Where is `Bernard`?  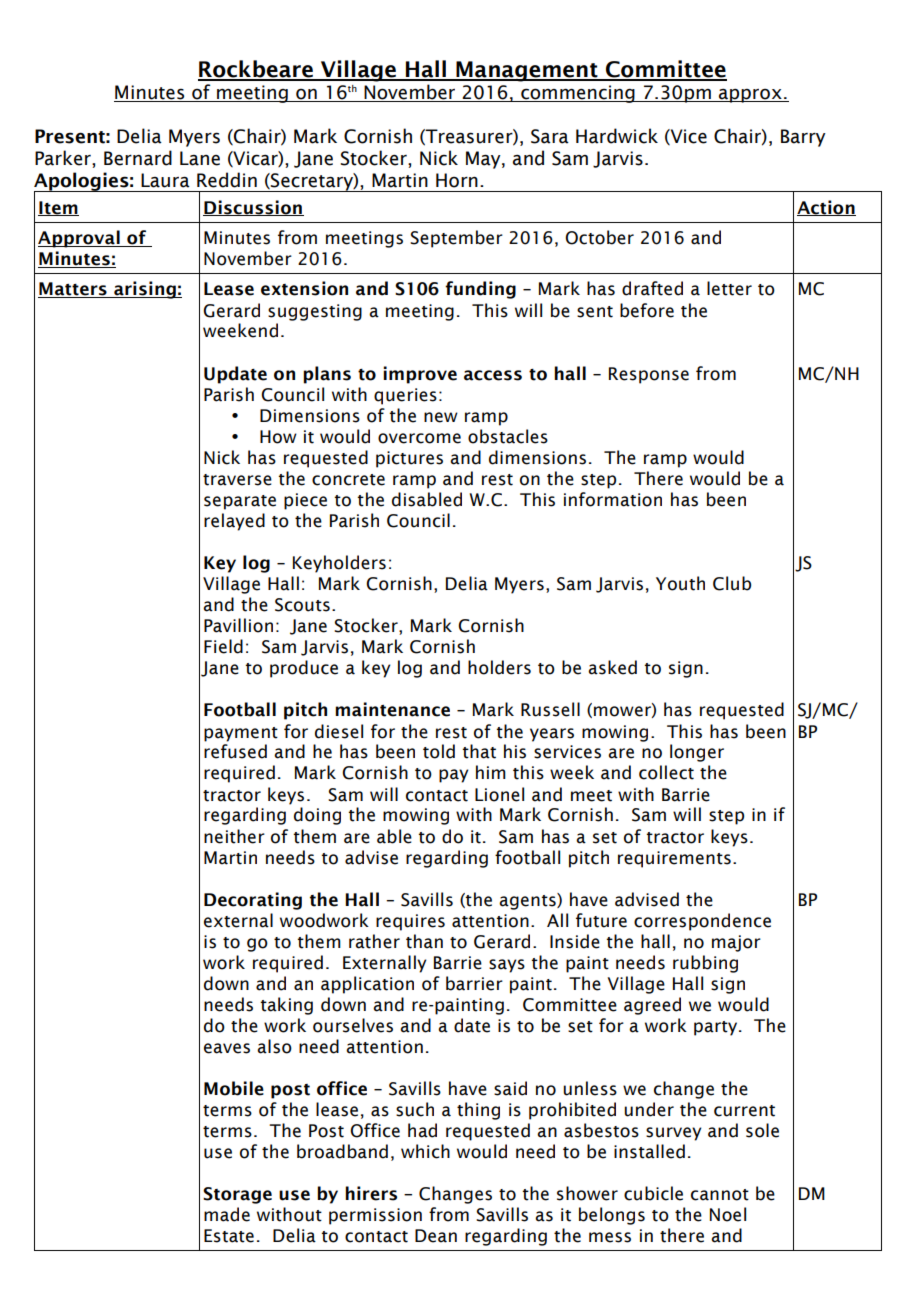 Bernard is located at coordinates (138, 158).
